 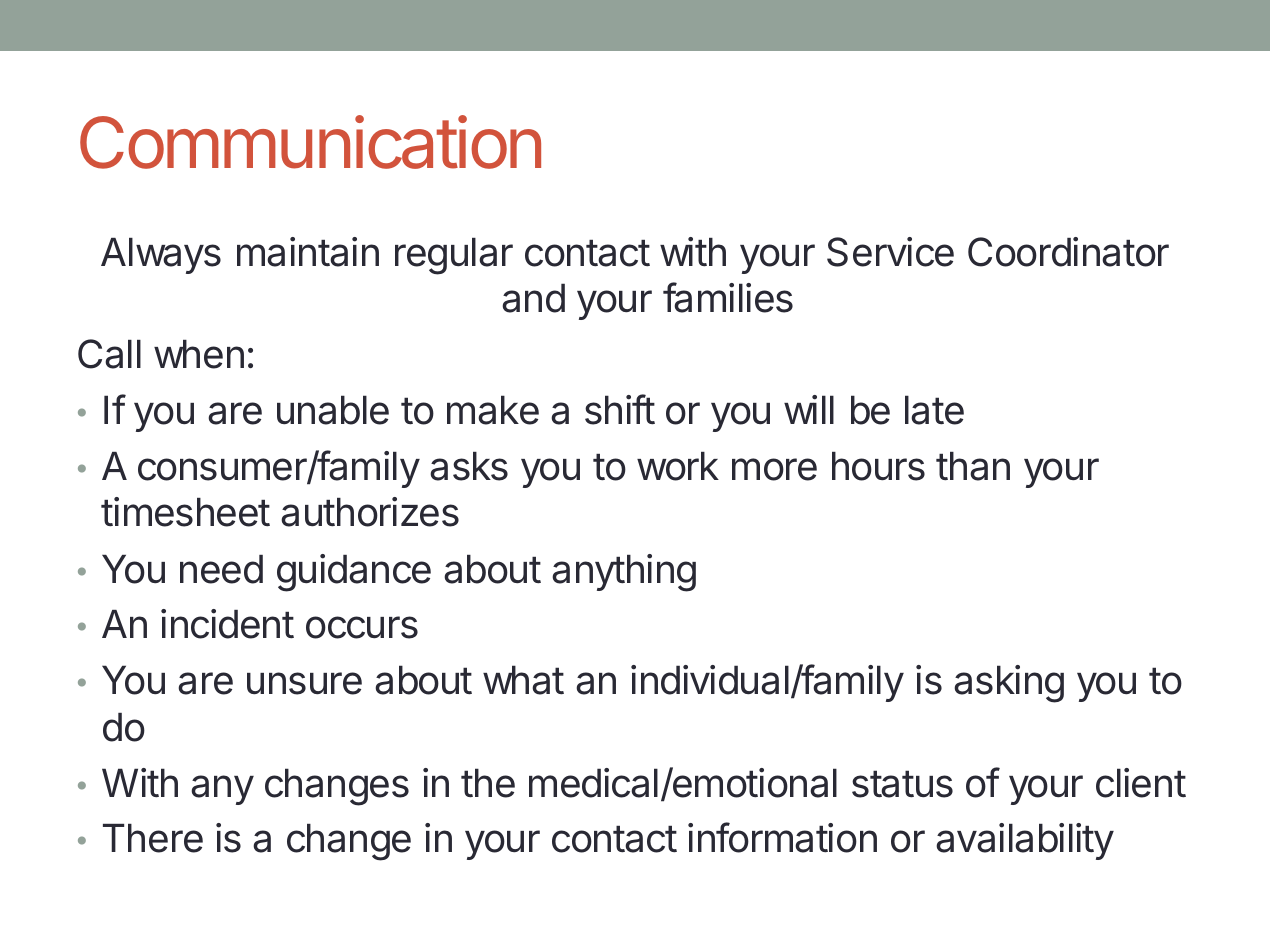 What do you see at coordinates (310, 142) in the document?
I see `Communication` at bounding box center [310, 142].
